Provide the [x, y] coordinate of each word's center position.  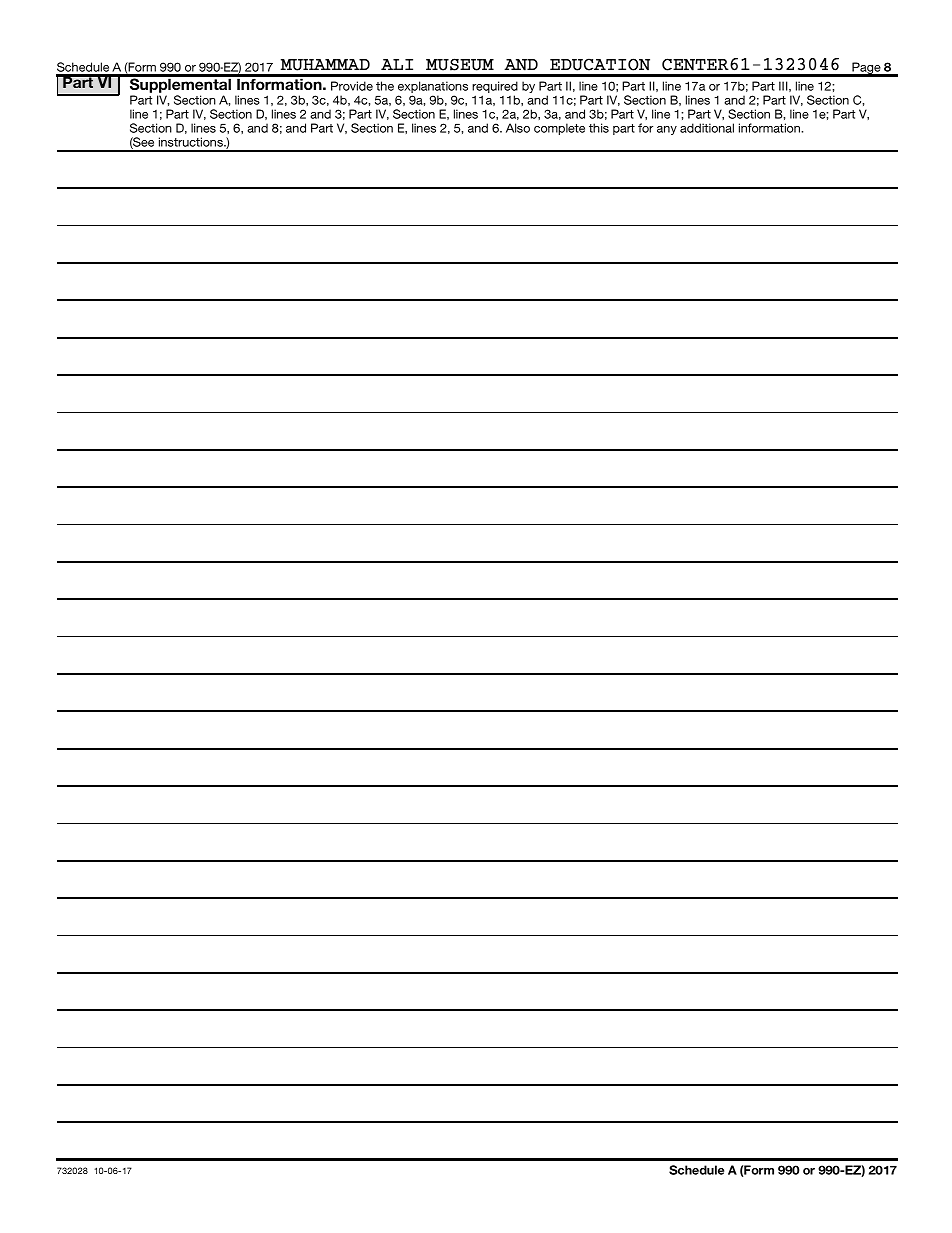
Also [518, 128]
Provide [352, 86]
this [599, 128]
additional [707, 128]
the [385, 86]
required [495, 88]
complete [559, 129]
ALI [397, 64]
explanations [433, 88]
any [667, 130]
